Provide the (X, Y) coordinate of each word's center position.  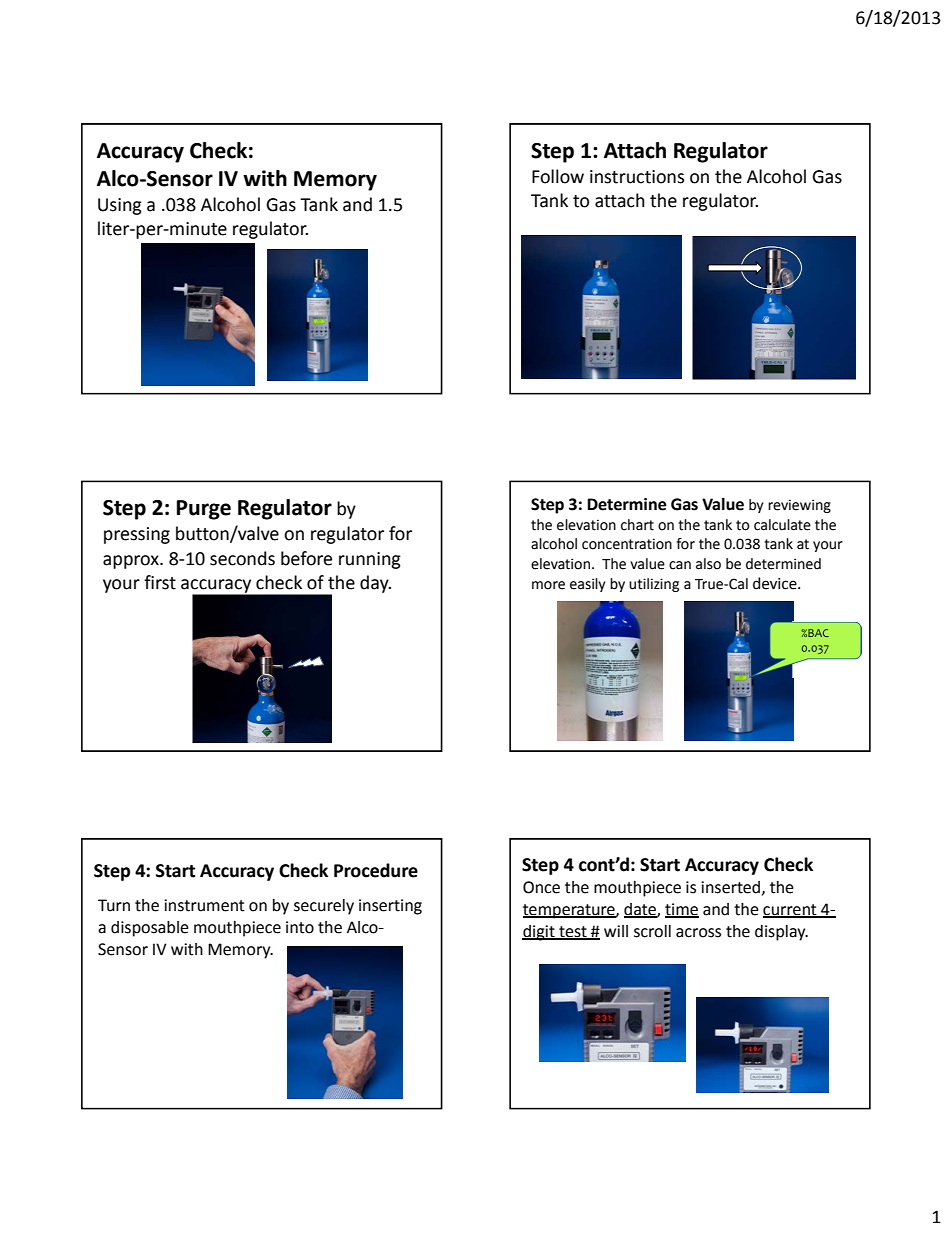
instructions (637, 177)
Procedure (376, 870)
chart (637, 525)
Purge (204, 510)
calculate (782, 525)
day (375, 584)
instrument (204, 905)
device (776, 583)
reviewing (799, 506)
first (160, 582)
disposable (150, 929)
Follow (558, 176)
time (682, 910)
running (370, 560)
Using (120, 206)
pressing (137, 535)
